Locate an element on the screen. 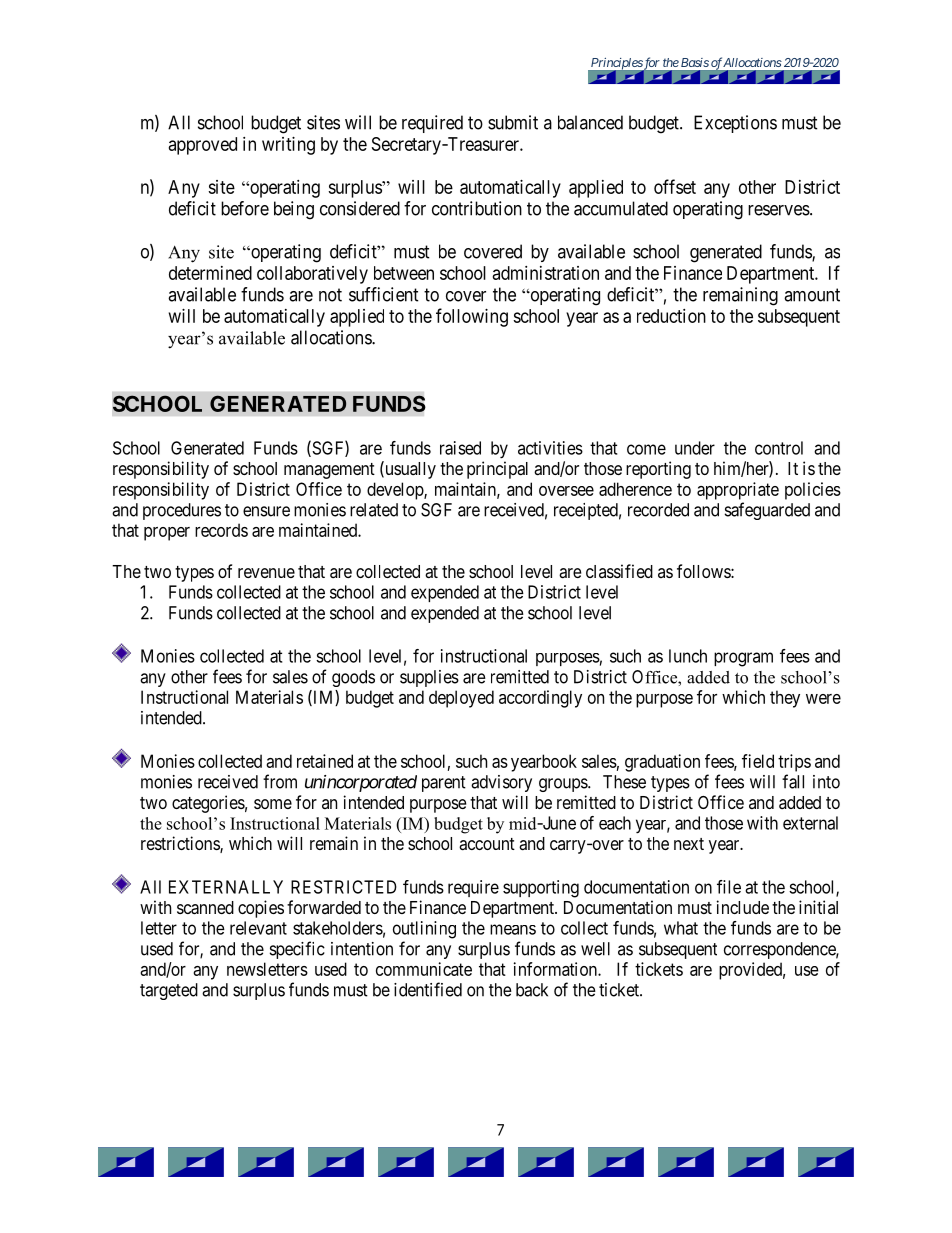 This screenshot has width=952, height=1233. Exceptions is located at coordinates (735, 124).
